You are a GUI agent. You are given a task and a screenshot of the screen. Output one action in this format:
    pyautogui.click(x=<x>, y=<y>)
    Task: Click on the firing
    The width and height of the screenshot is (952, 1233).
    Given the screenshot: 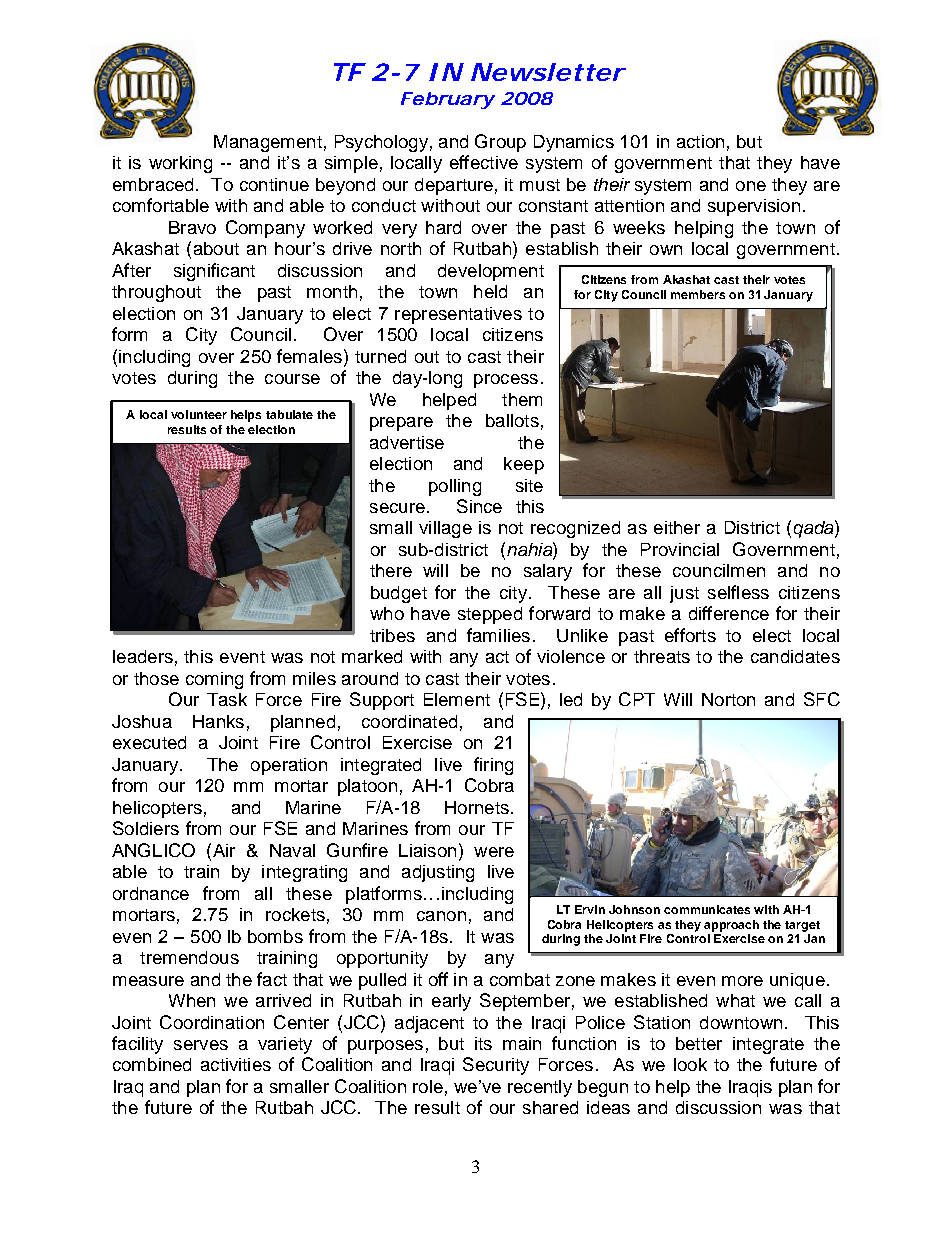 What is the action you would take?
    pyautogui.click(x=493, y=766)
